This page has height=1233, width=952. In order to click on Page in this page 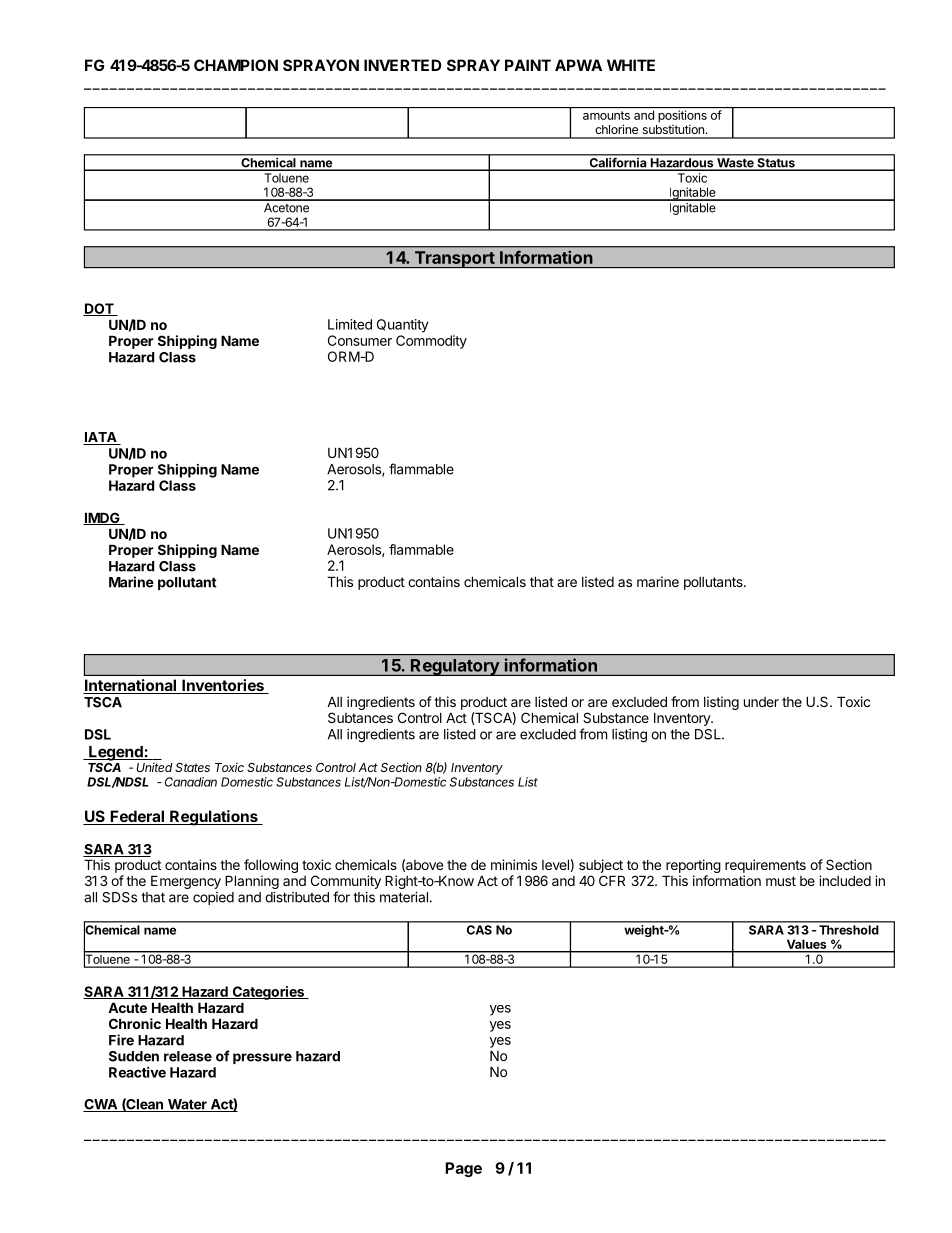, I will do `click(463, 1169)`.
